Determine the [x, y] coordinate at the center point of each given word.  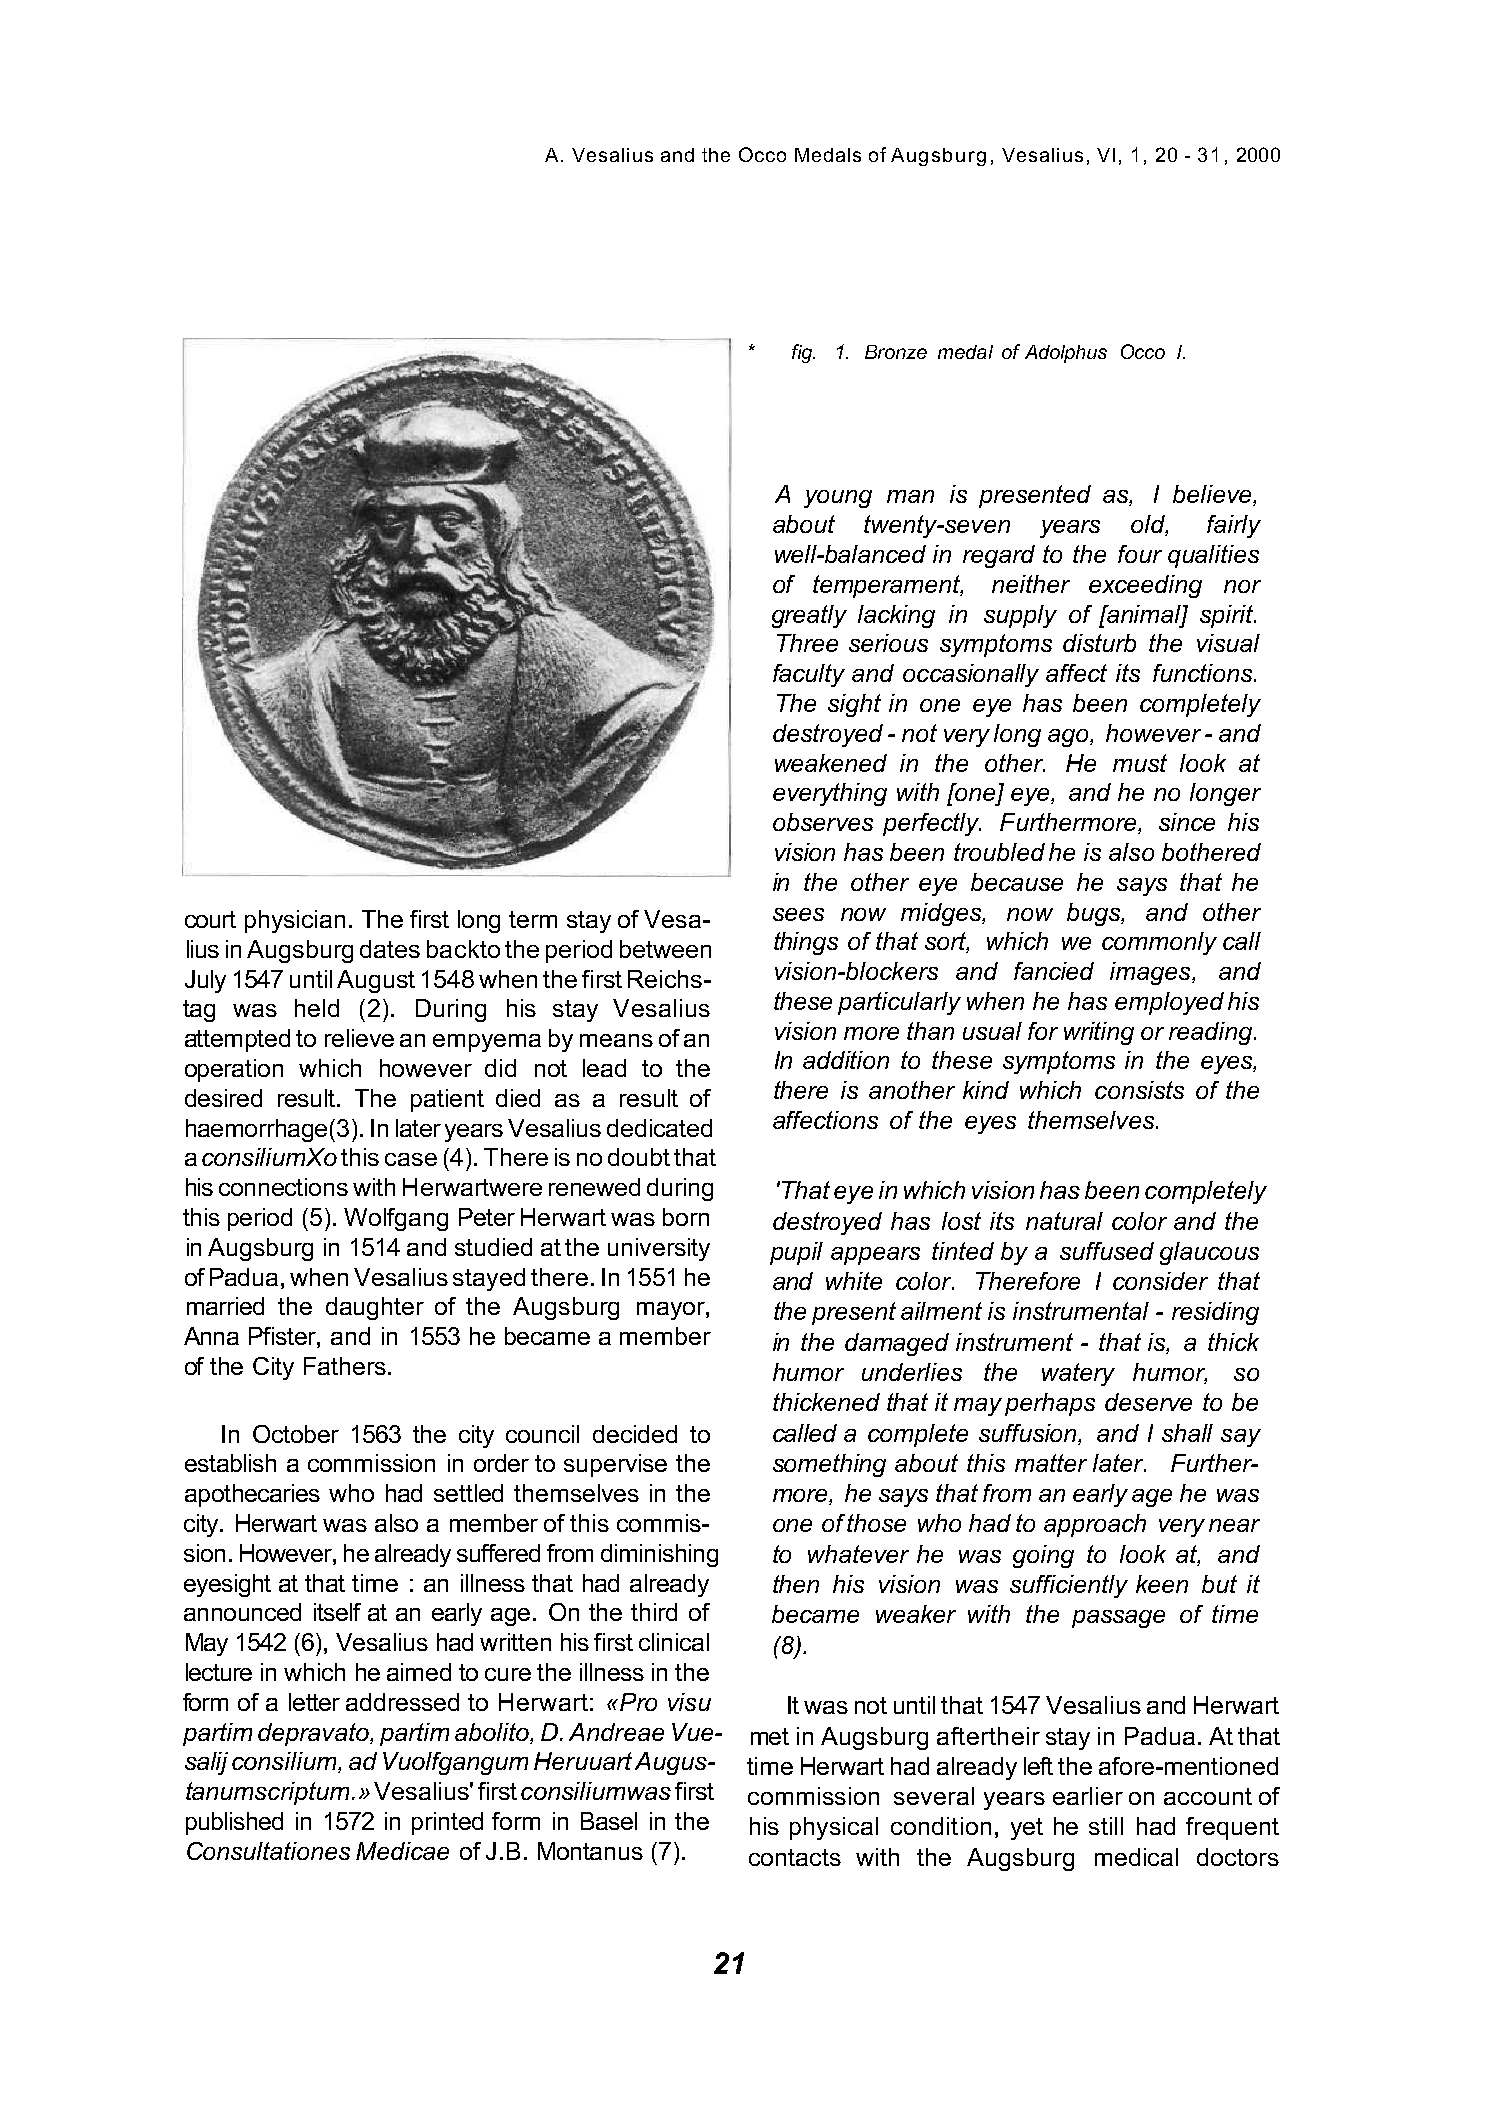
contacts [795, 1857]
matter [1051, 1463]
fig [803, 353]
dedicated [659, 1128]
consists [1139, 1090]
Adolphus [1066, 354]
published [234, 1823]
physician [295, 921]
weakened [831, 763]
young [838, 499]
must [1140, 763]
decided [635, 1434]
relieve [359, 1038]
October [296, 1434]
